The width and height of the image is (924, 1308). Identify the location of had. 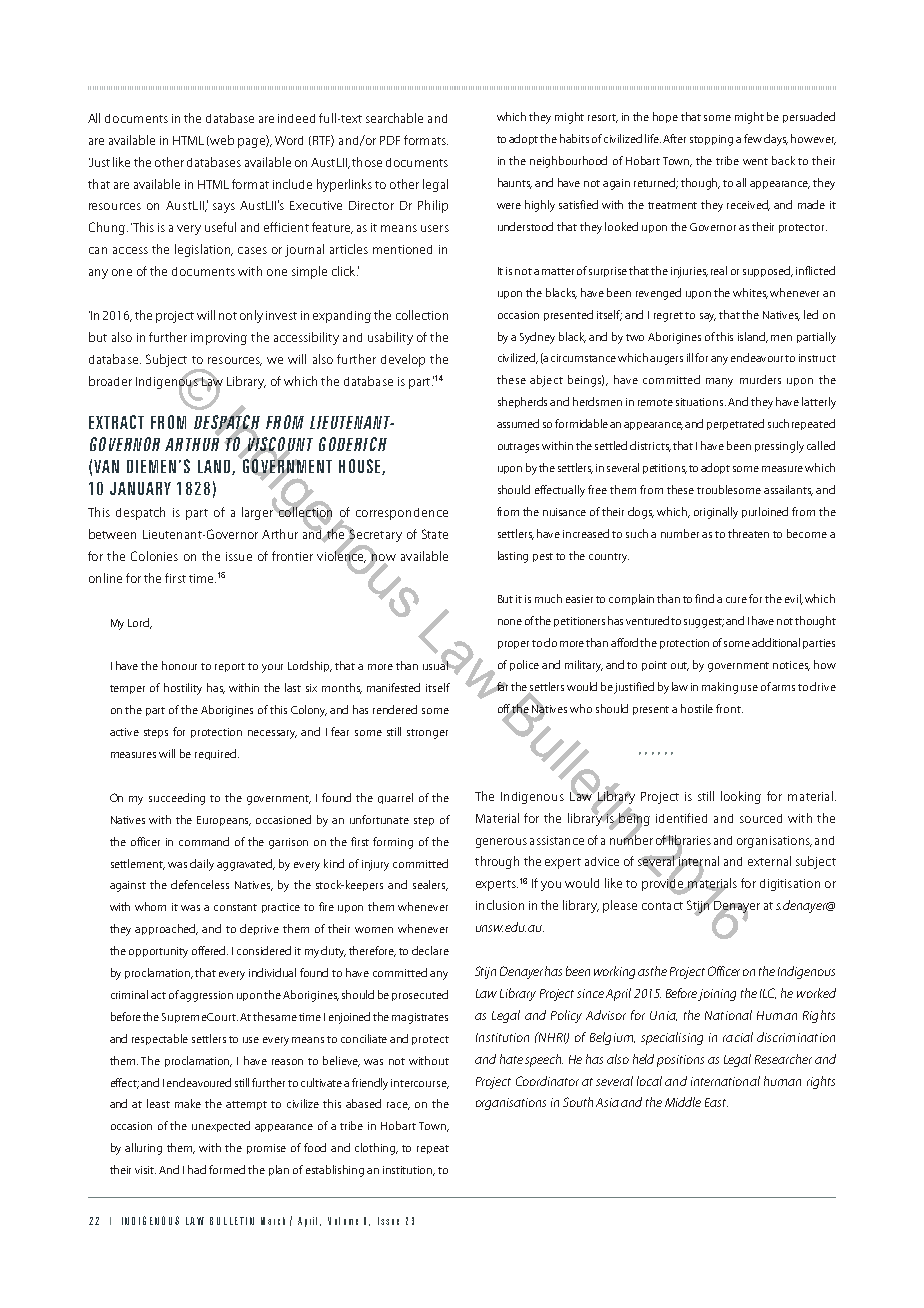
(197, 1169).
